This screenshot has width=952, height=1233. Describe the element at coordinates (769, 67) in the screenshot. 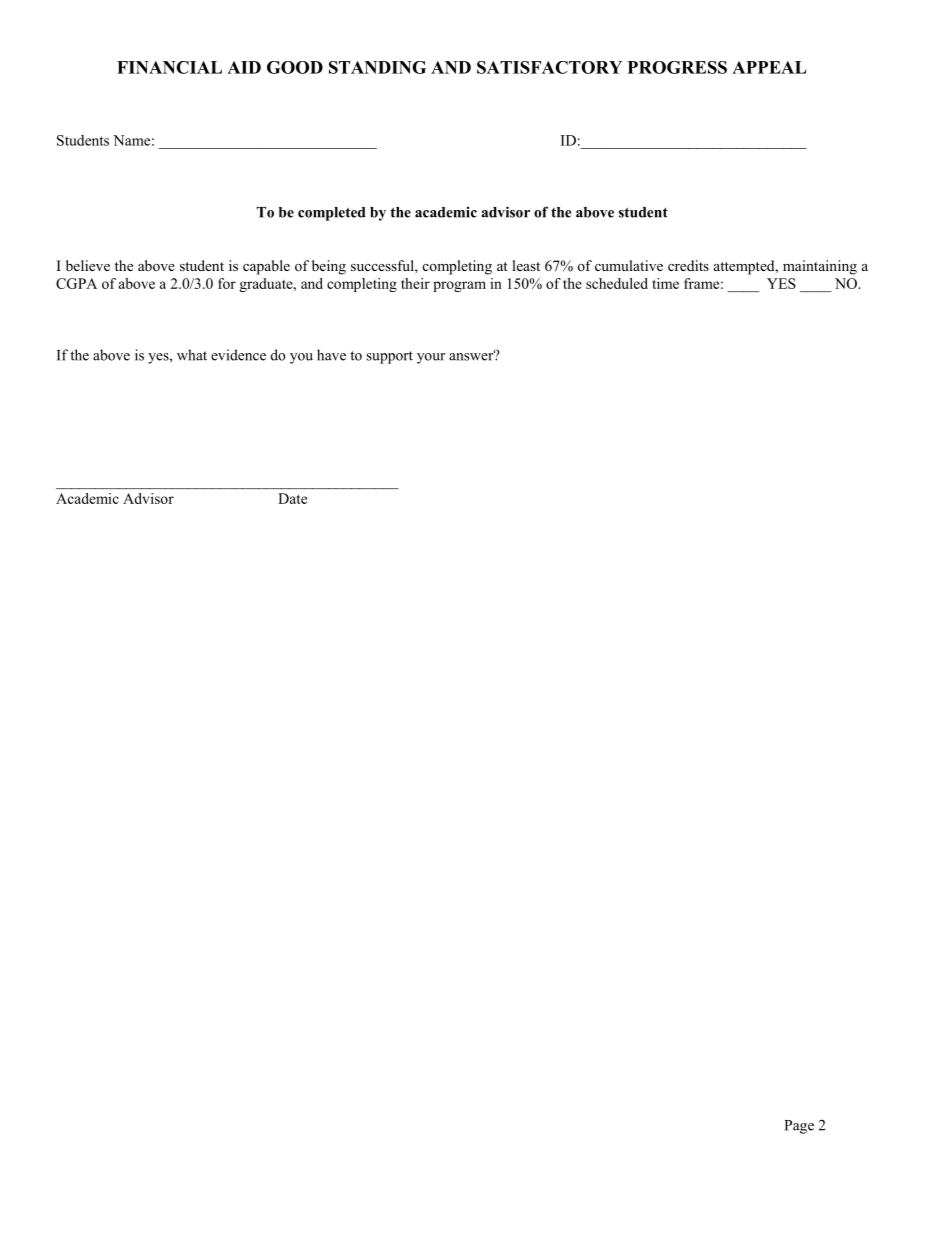

I see `APPEAL` at that location.
